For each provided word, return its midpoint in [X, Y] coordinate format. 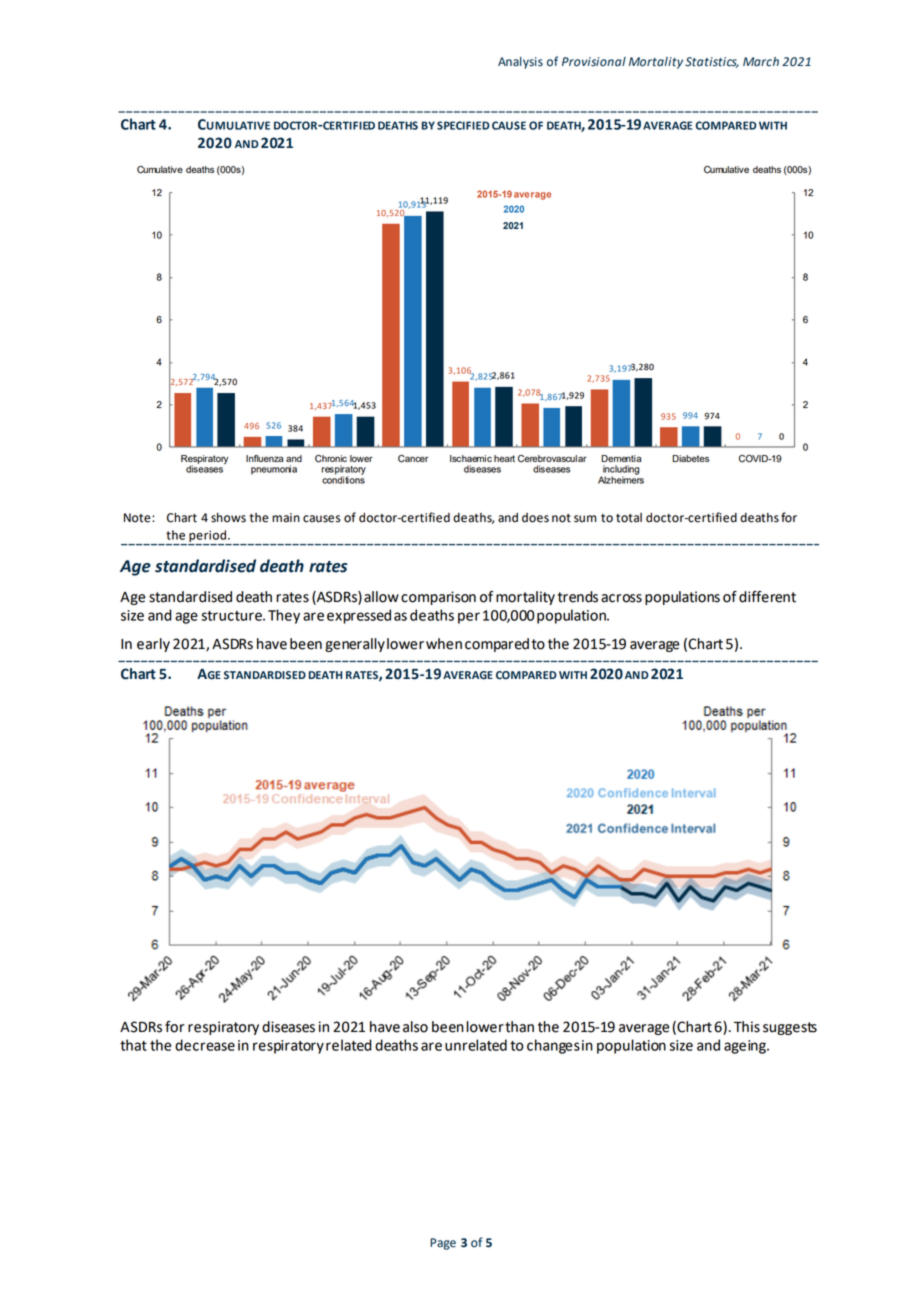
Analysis [520, 63]
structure [232, 616]
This [747, 1027]
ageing [746, 1047]
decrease [205, 1045]
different [767, 597]
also [415, 1027]
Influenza [265, 458]
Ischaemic [471, 458]
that [133, 1045]
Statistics [712, 62]
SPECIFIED [463, 125]
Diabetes [690, 458]
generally [355, 645]
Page [443, 1244]
